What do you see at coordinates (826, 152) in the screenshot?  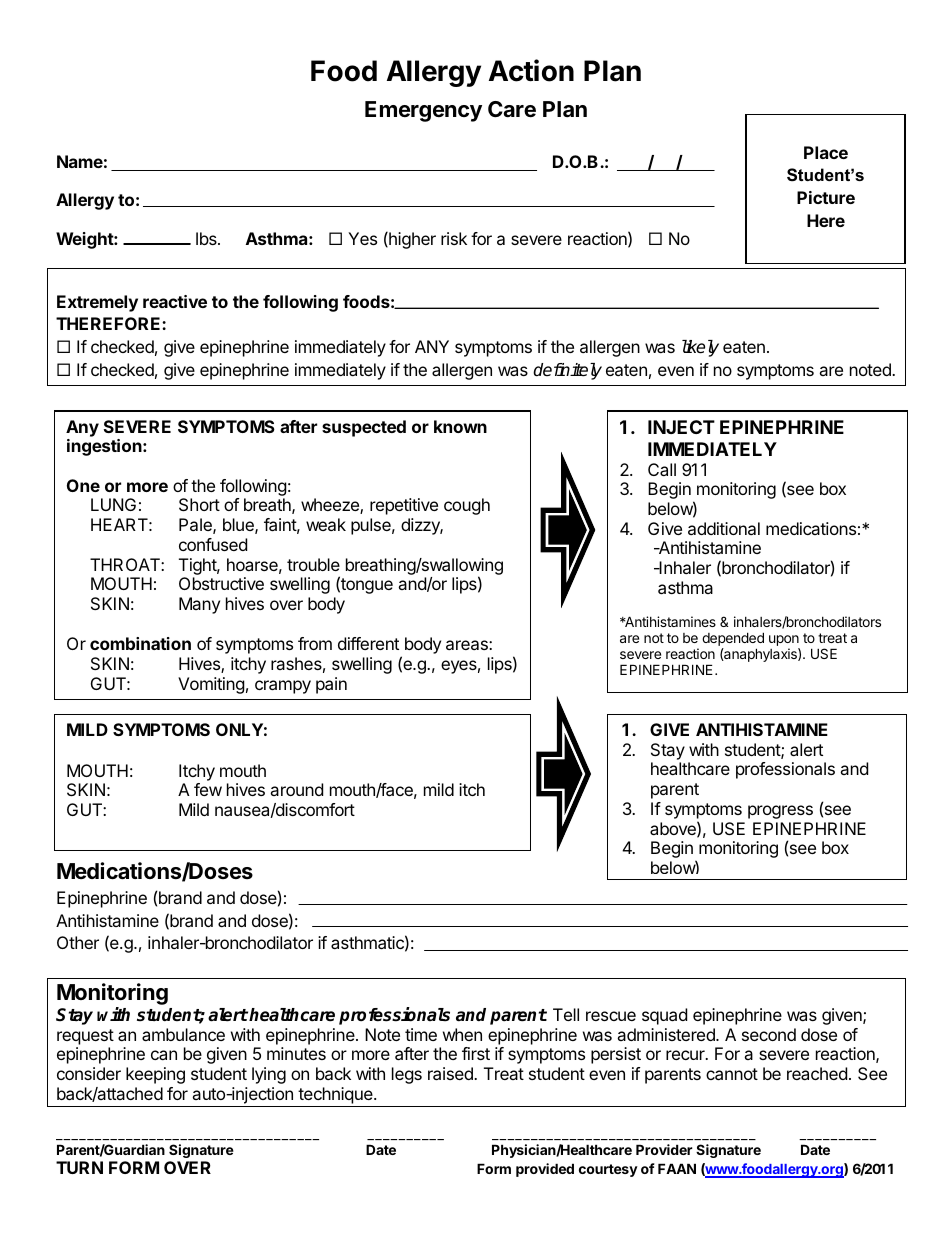 I see `Place` at bounding box center [826, 152].
